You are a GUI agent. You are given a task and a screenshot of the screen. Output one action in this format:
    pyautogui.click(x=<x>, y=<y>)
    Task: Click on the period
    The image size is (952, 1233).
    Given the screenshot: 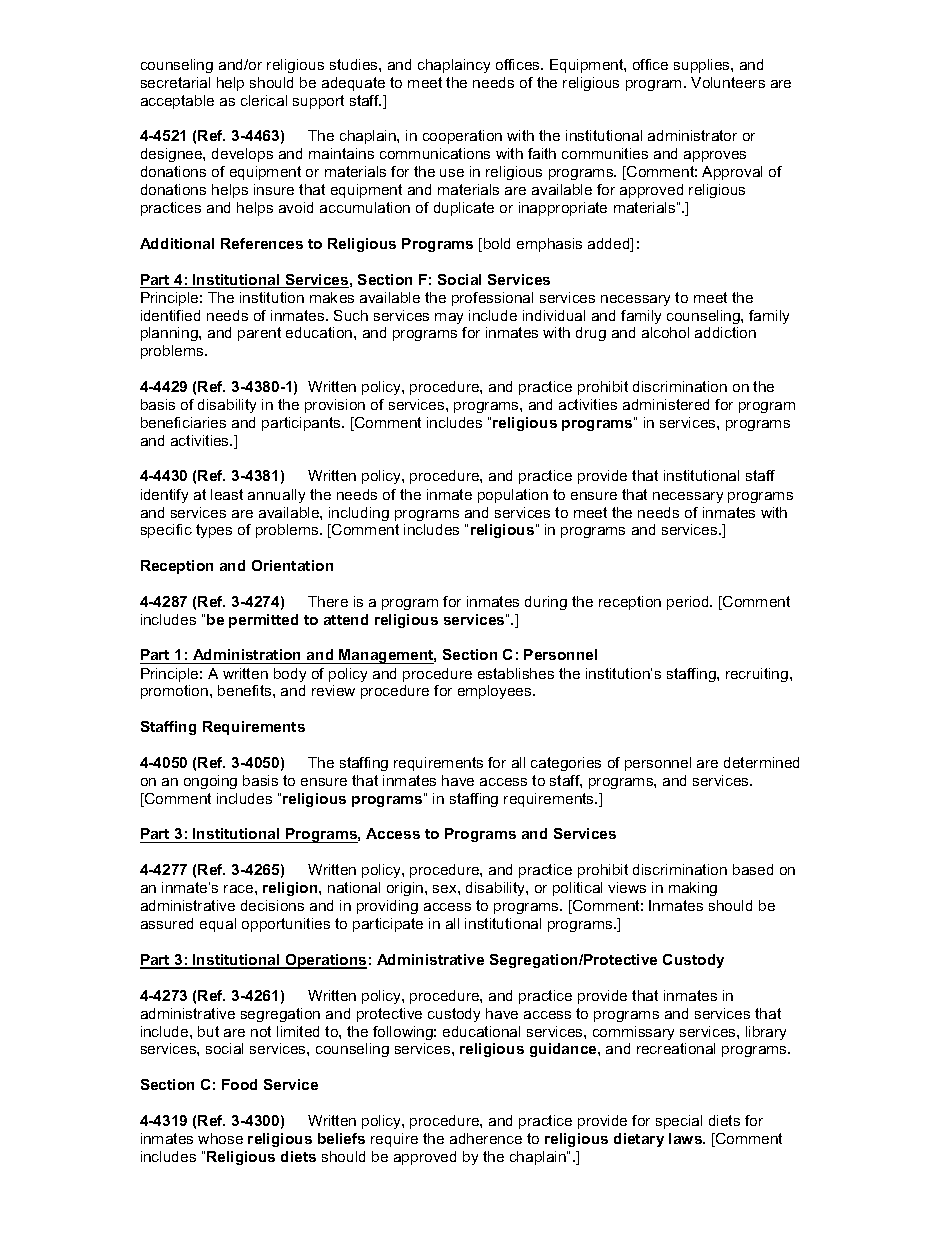 What is the action you would take?
    pyautogui.click(x=689, y=603)
